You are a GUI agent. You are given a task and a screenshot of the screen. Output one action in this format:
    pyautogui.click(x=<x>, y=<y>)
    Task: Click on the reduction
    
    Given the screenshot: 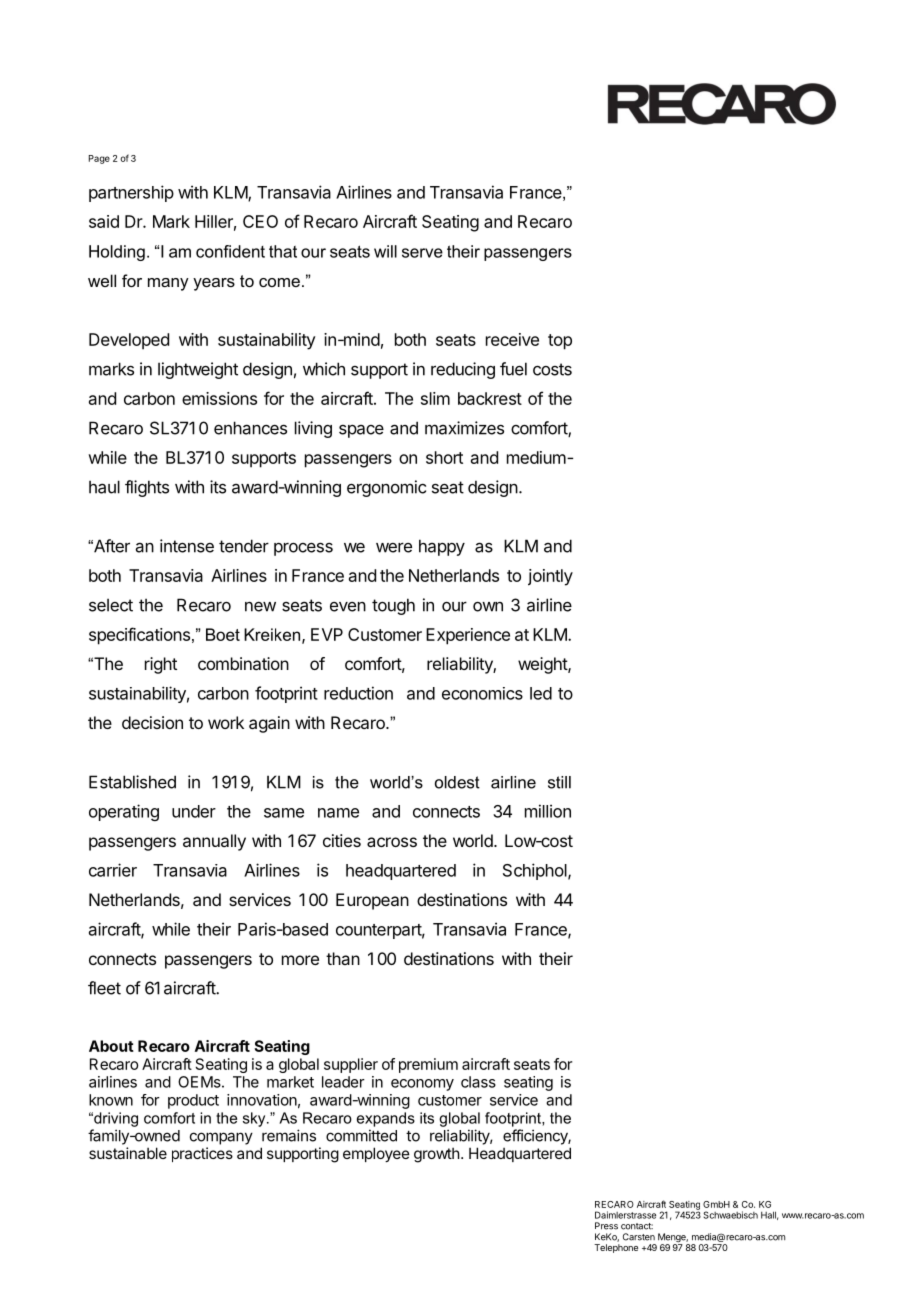 What is the action you would take?
    pyautogui.click(x=358, y=693)
